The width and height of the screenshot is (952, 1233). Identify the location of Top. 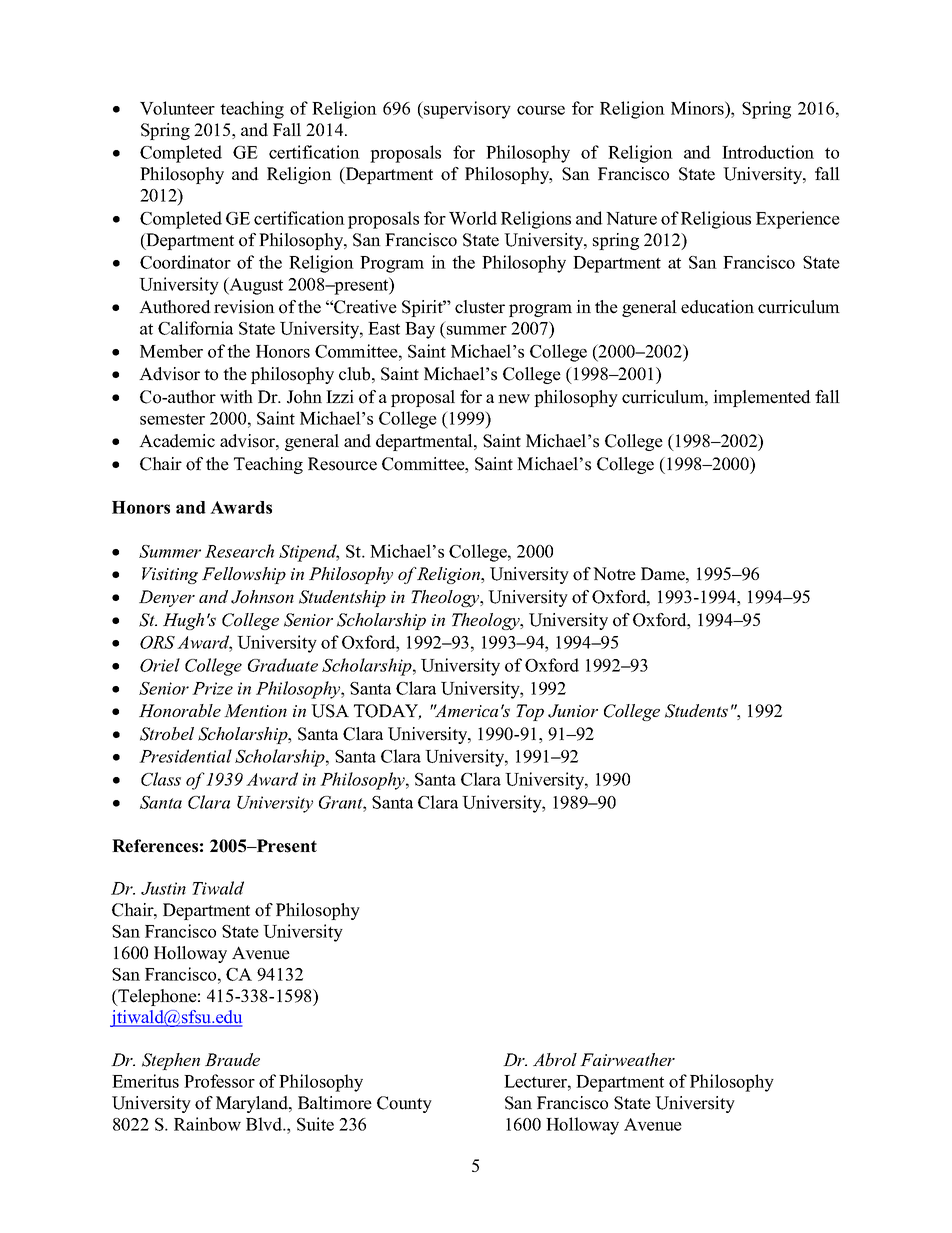
(530, 712).
